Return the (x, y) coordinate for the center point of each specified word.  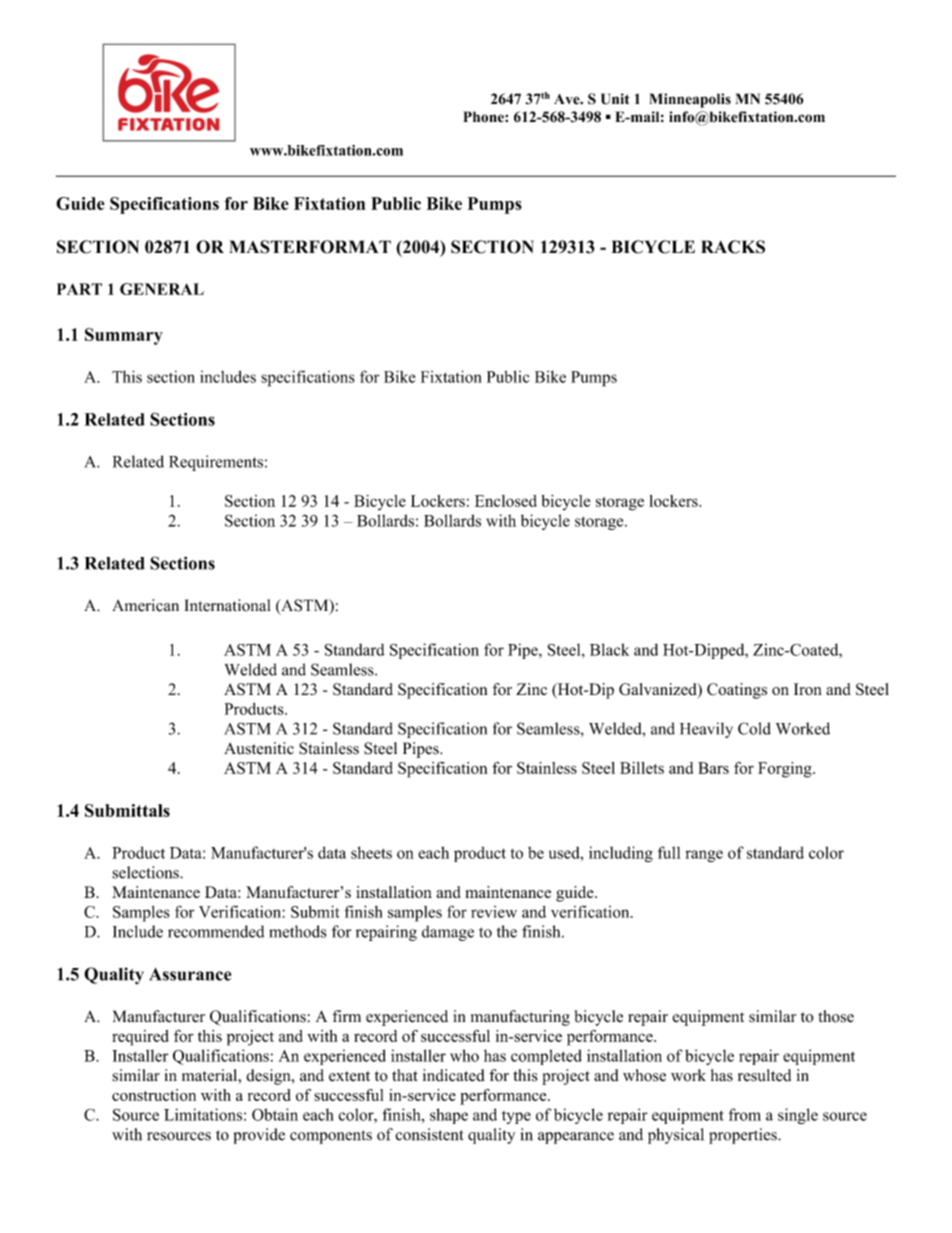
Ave (568, 99)
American (145, 605)
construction (154, 1095)
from (745, 1114)
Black (609, 649)
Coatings (737, 691)
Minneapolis (690, 100)
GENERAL (162, 289)
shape (449, 1116)
